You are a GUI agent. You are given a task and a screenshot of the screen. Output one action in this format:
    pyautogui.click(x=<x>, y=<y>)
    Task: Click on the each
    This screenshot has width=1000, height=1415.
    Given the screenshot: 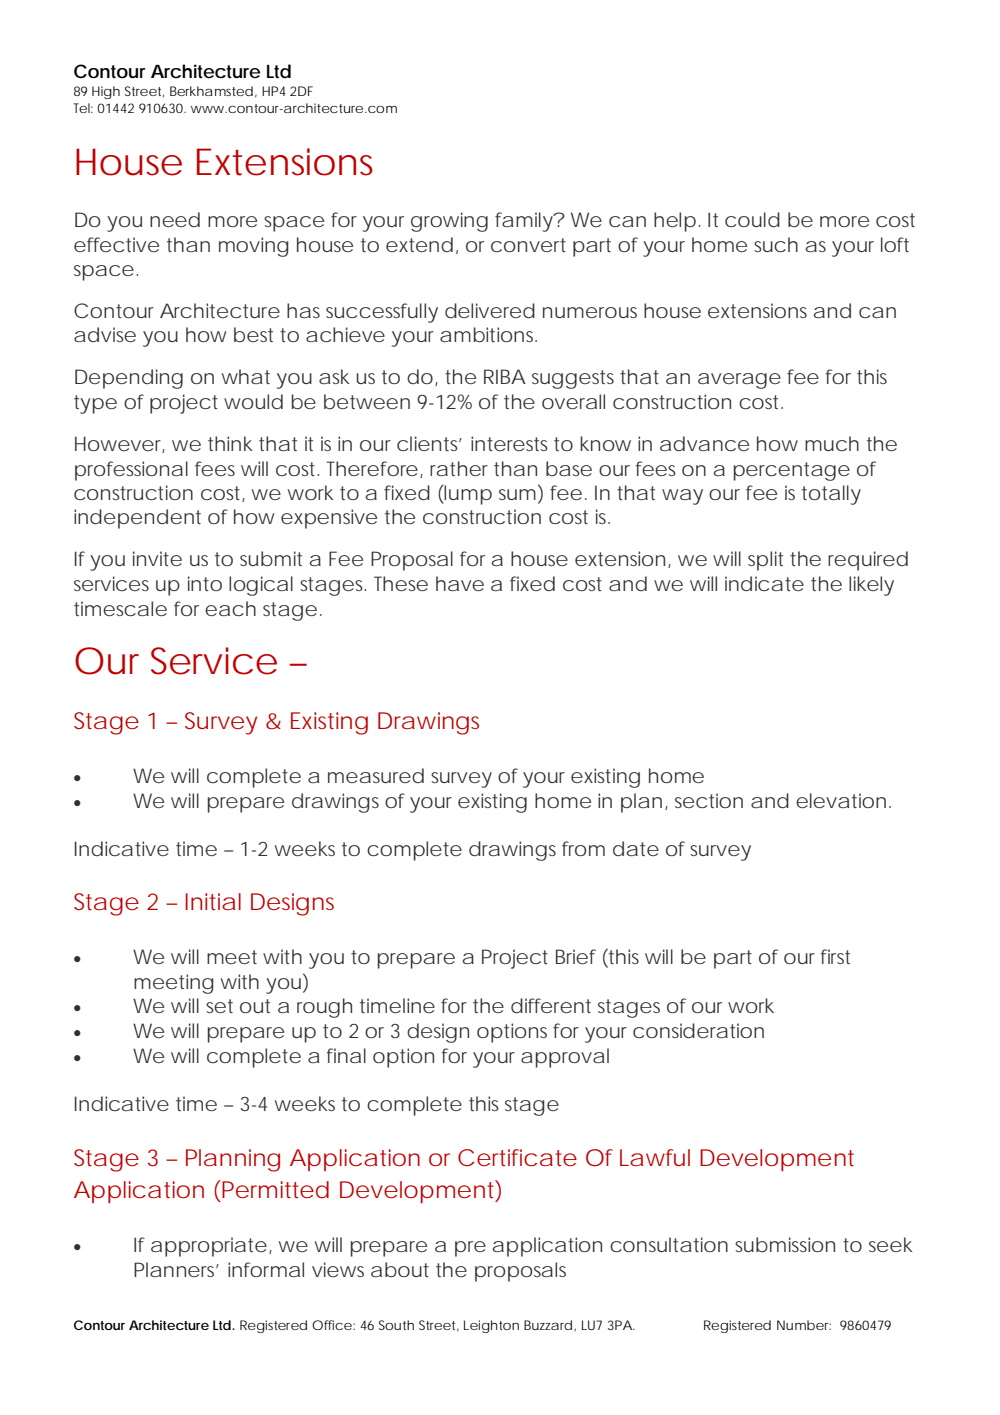 What is the action you would take?
    pyautogui.click(x=230, y=608)
